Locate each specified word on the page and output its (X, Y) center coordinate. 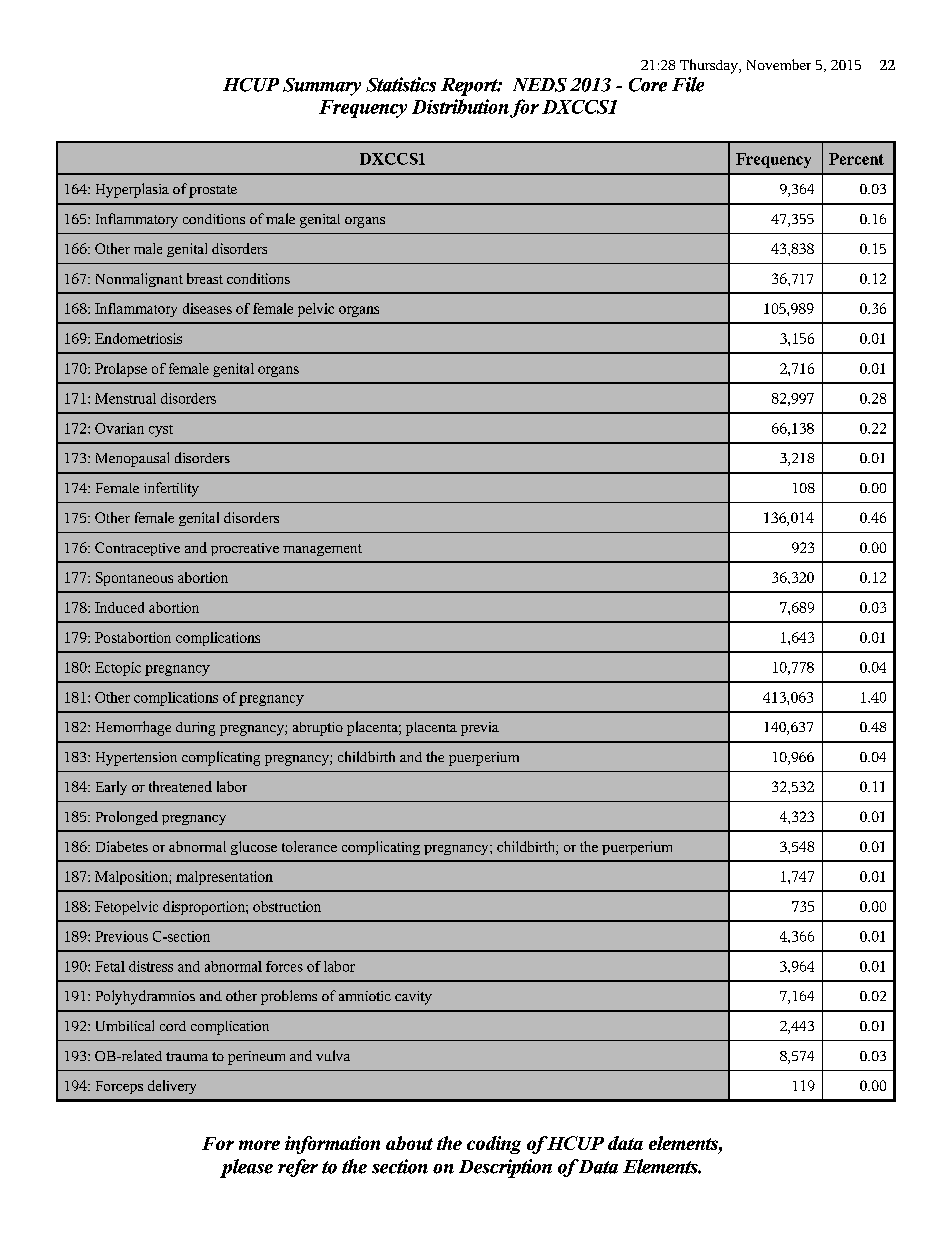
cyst (161, 431)
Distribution (460, 106)
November (779, 64)
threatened (180, 786)
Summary (322, 87)
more (259, 1145)
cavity (413, 998)
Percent (856, 159)
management (322, 550)
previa (480, 729)
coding (494, 1145)
